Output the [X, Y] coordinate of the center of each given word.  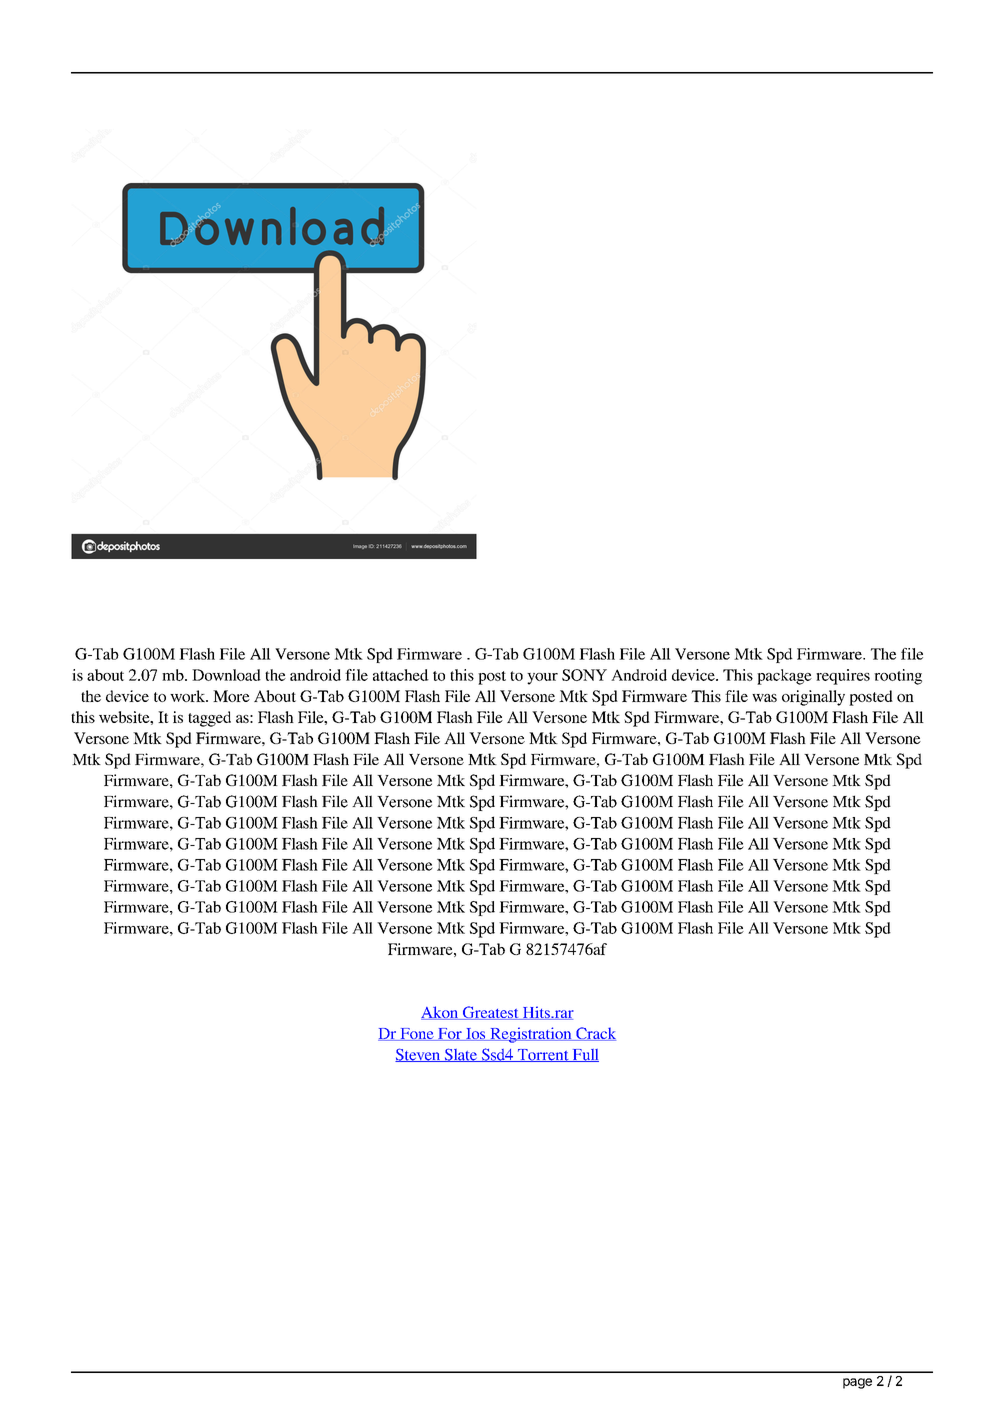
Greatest [491, 1013]
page [857, 1383]
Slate [460, 1055]
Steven [419, 1055]
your [542, 679]
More [231, 696]
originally [813, 698]
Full [584, 1055]
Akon [441, 1013]
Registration [531, 1035]
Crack [595, 1034]
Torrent [543, 1055]
